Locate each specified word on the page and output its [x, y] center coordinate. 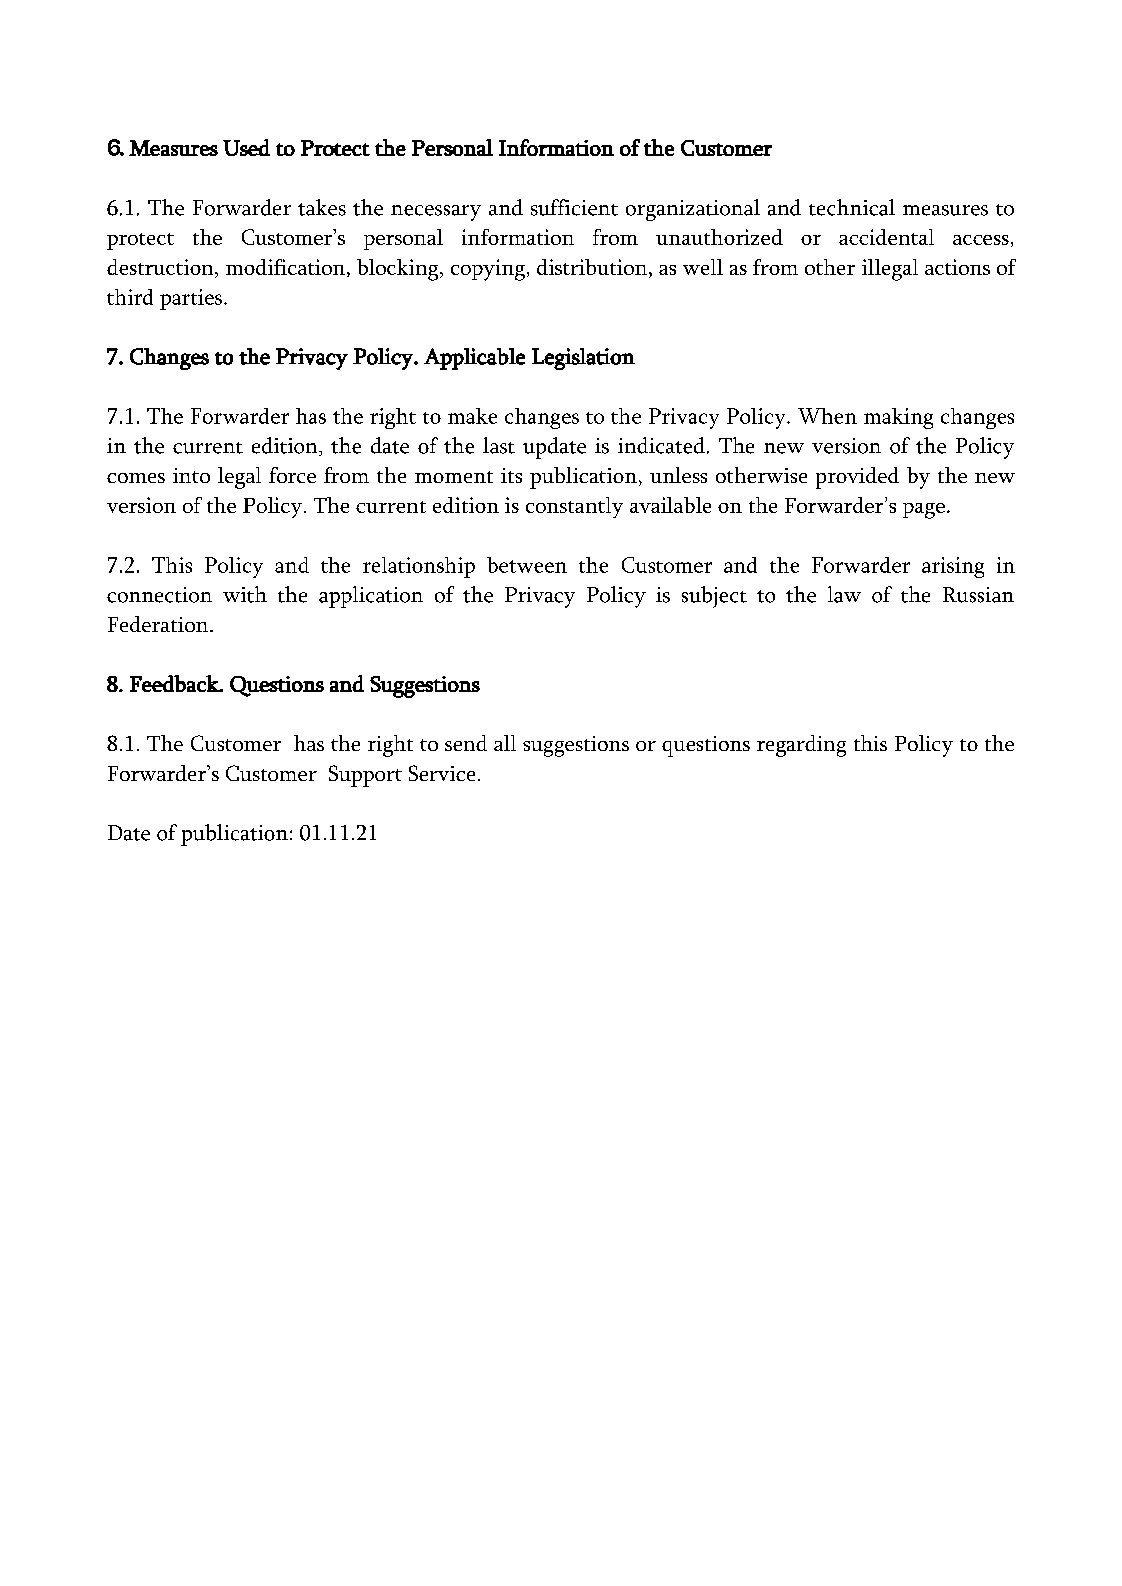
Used [246, 147]
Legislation [583, 359]
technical [852, 207]
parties [192, 299]
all [505, 743]
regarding [801, 746]
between [527, 565]
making [898, 418]
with [245, 594]
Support [365, 776]
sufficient [574, 207]
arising [953, 567]
